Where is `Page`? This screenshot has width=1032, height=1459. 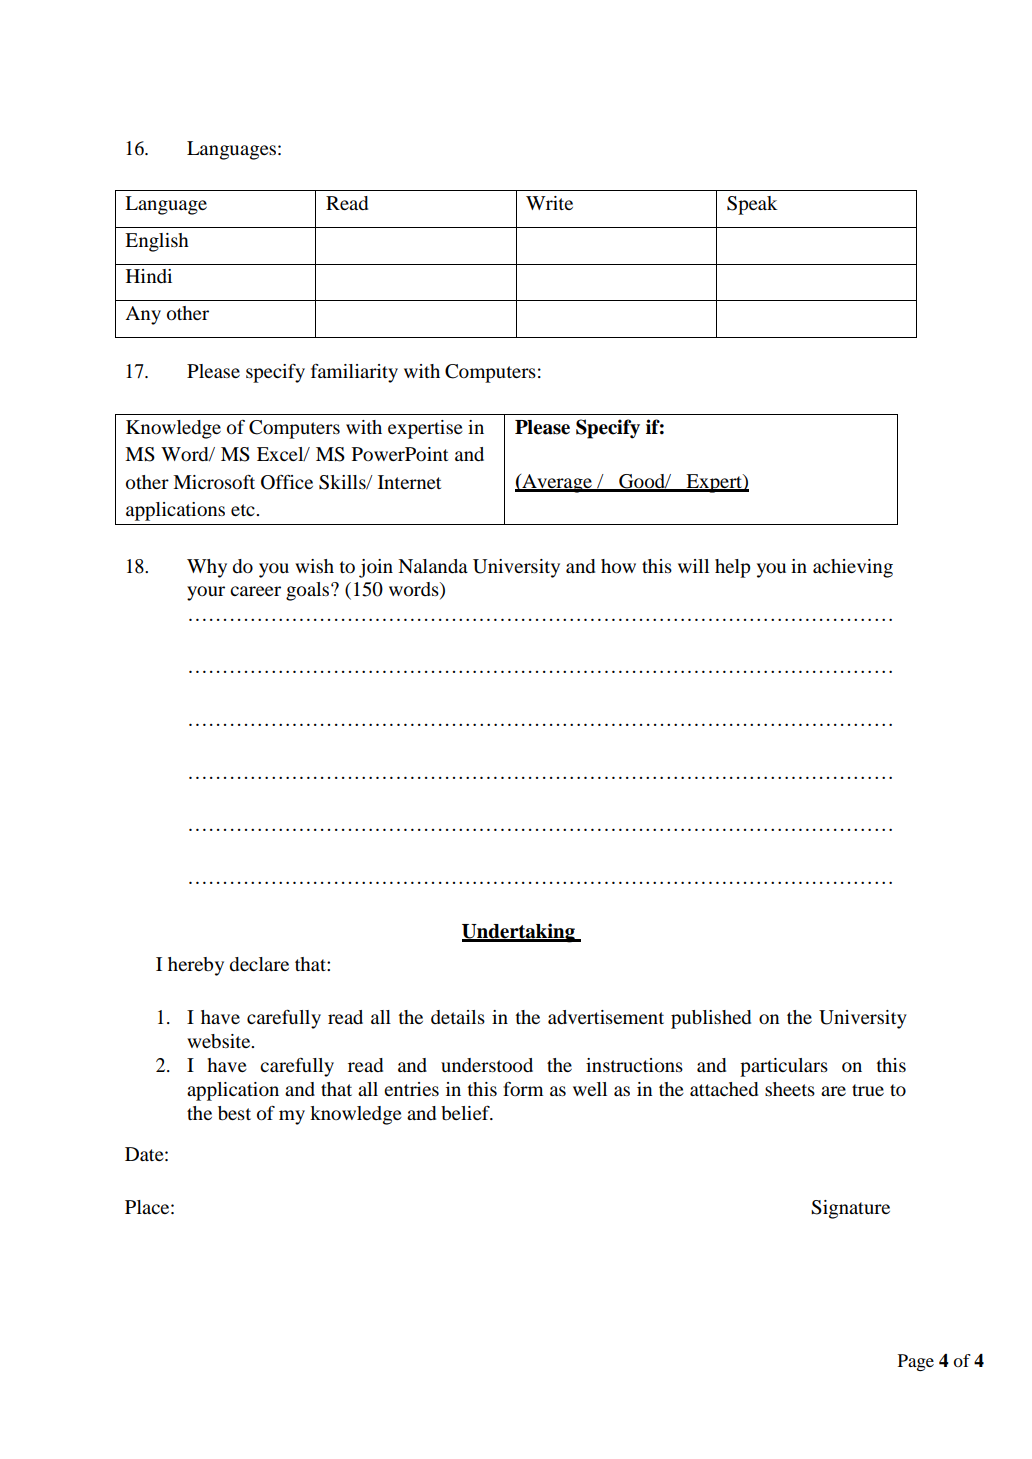
Page is located at coordinates (916, 1362).
